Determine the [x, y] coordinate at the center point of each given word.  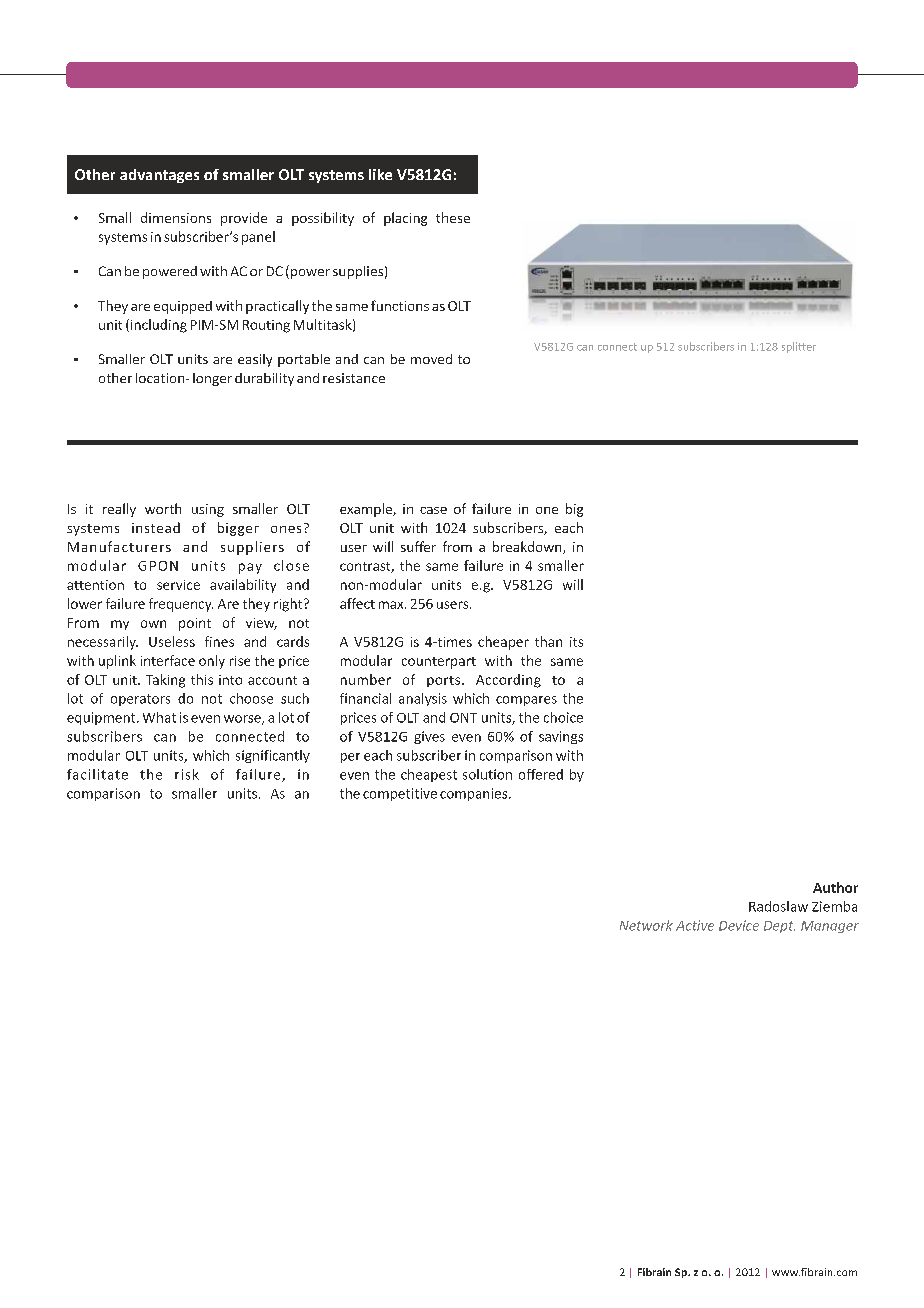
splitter [799, 347]
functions [400, 305]
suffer [418, 546]
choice [563, 717]
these [453, 217]
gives [429, 737]
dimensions [176, 217]
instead [156, 527]
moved [431, 359]
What [159, 717]
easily [255, 360]
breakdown [528, 547]
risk [187, 774]
